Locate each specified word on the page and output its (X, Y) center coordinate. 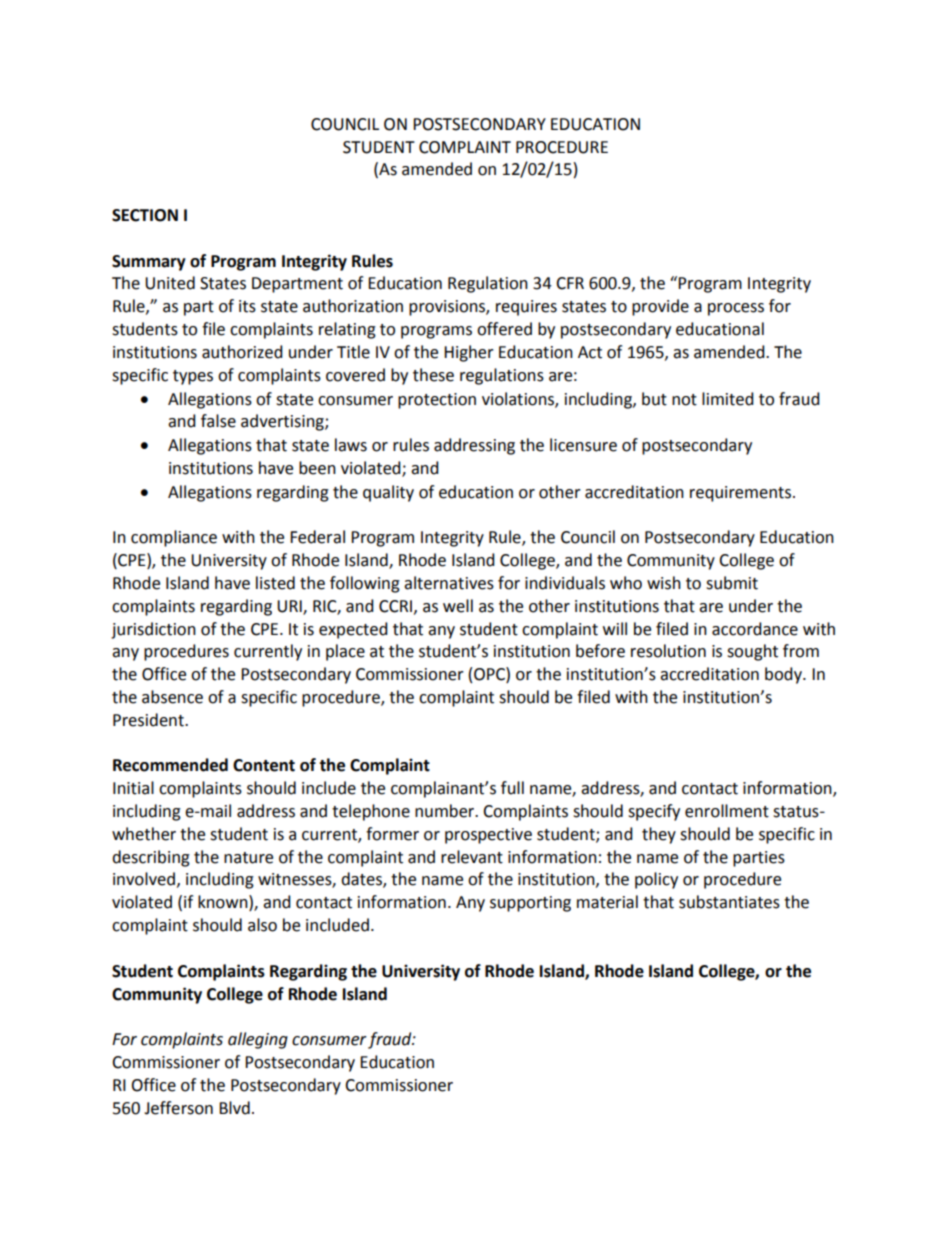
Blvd (234, 1108)
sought (752, 652)
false (218, 421)
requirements (742, 494)
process (736, 309)
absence (172, 697)
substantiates (729, 902)
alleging (258, 1040)
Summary (149, 263)
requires (526, 308)
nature (248, 858)
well (458, 606)
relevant (472, 857)
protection (437, 401)
